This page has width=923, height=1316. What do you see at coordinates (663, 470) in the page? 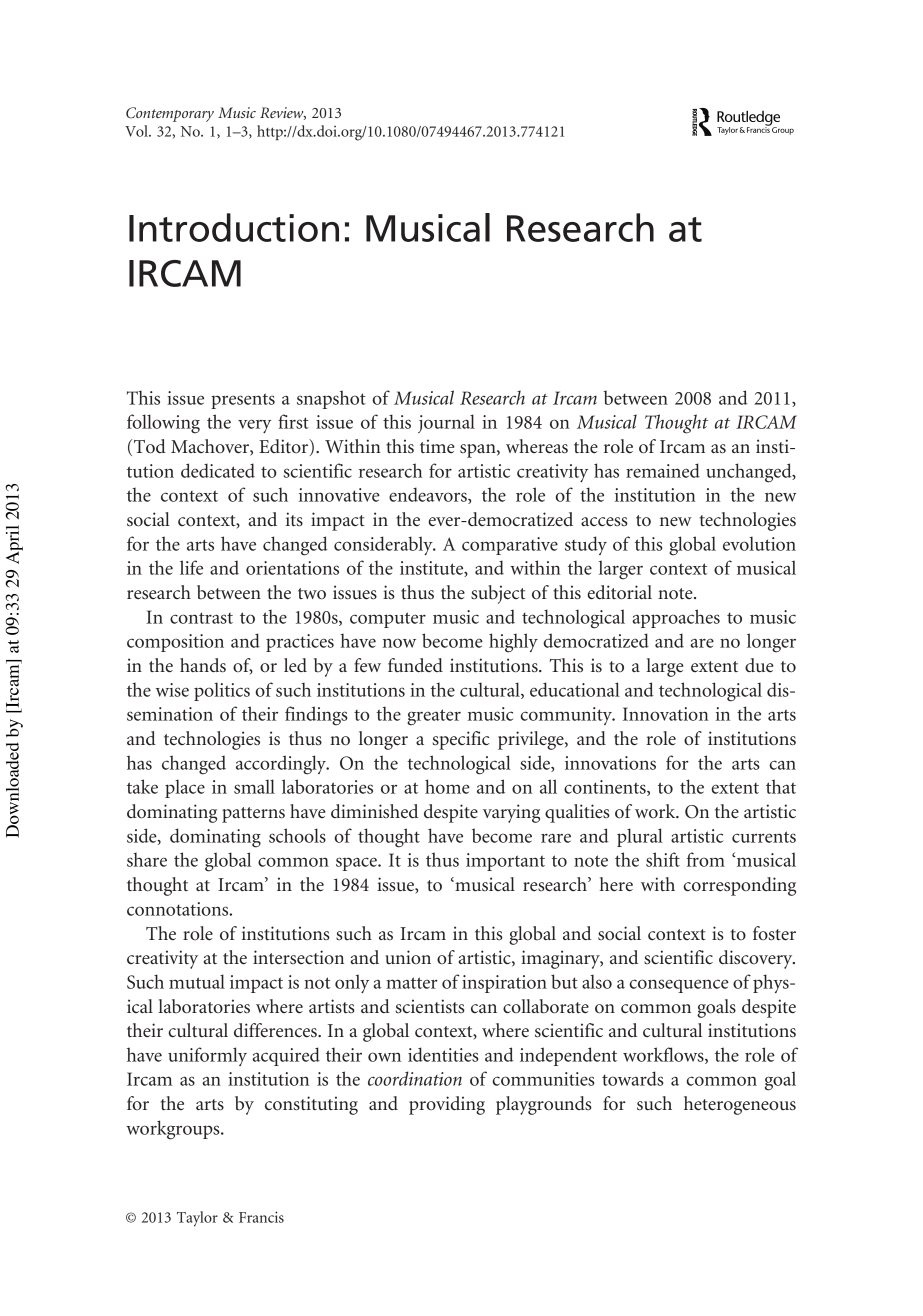
I see `remained` at bounding box center [663, 470].
